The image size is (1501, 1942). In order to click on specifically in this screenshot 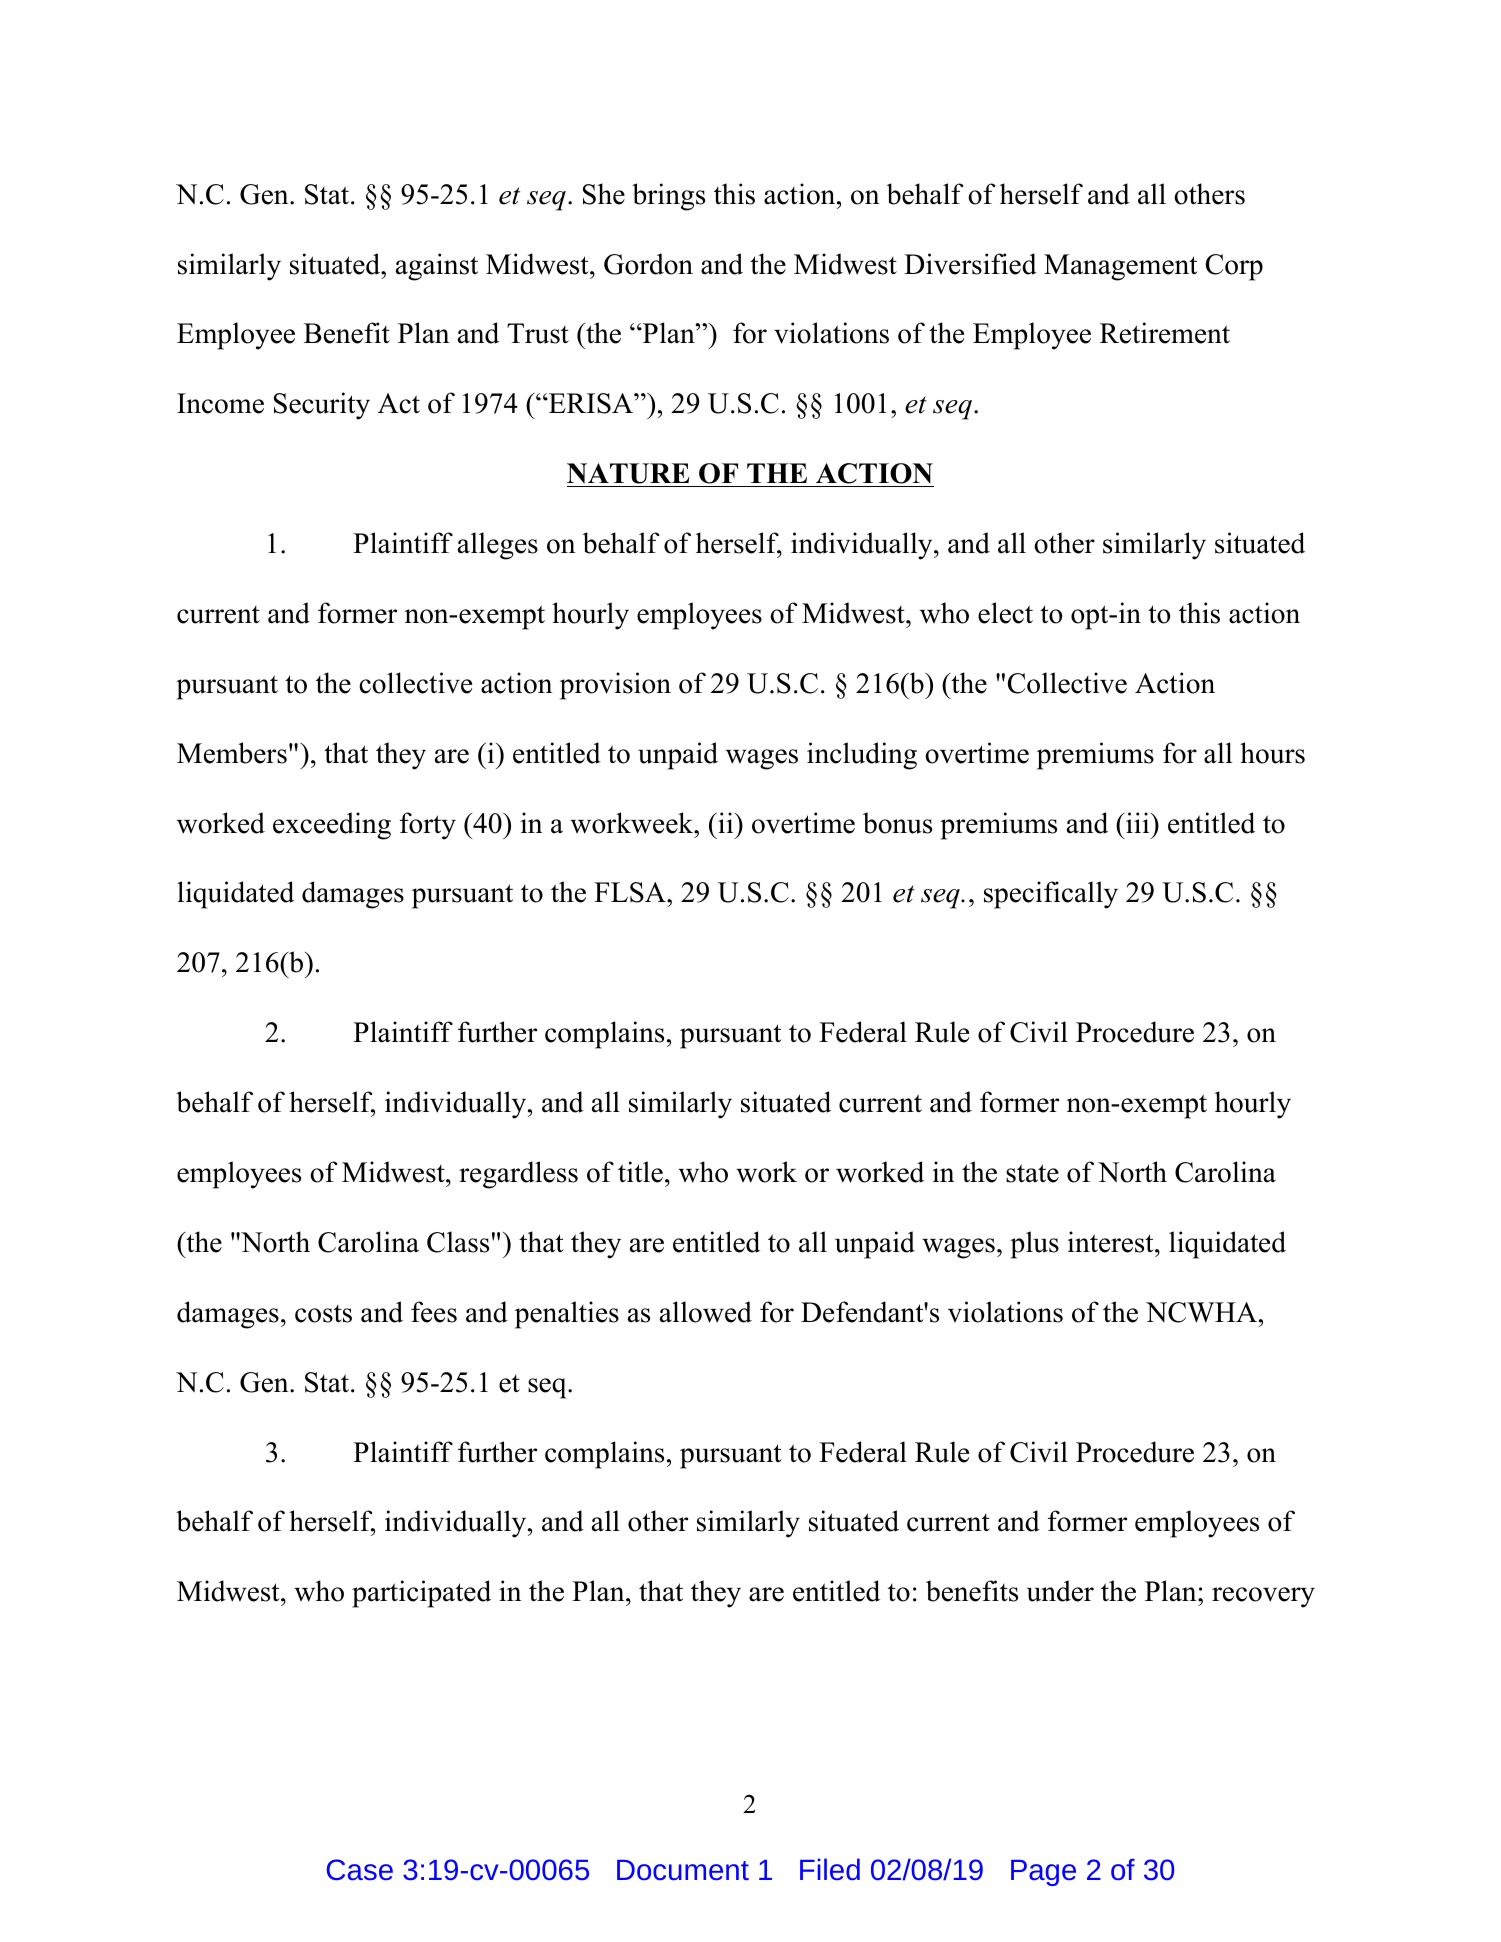, I will do `click(1051, 895)`.
